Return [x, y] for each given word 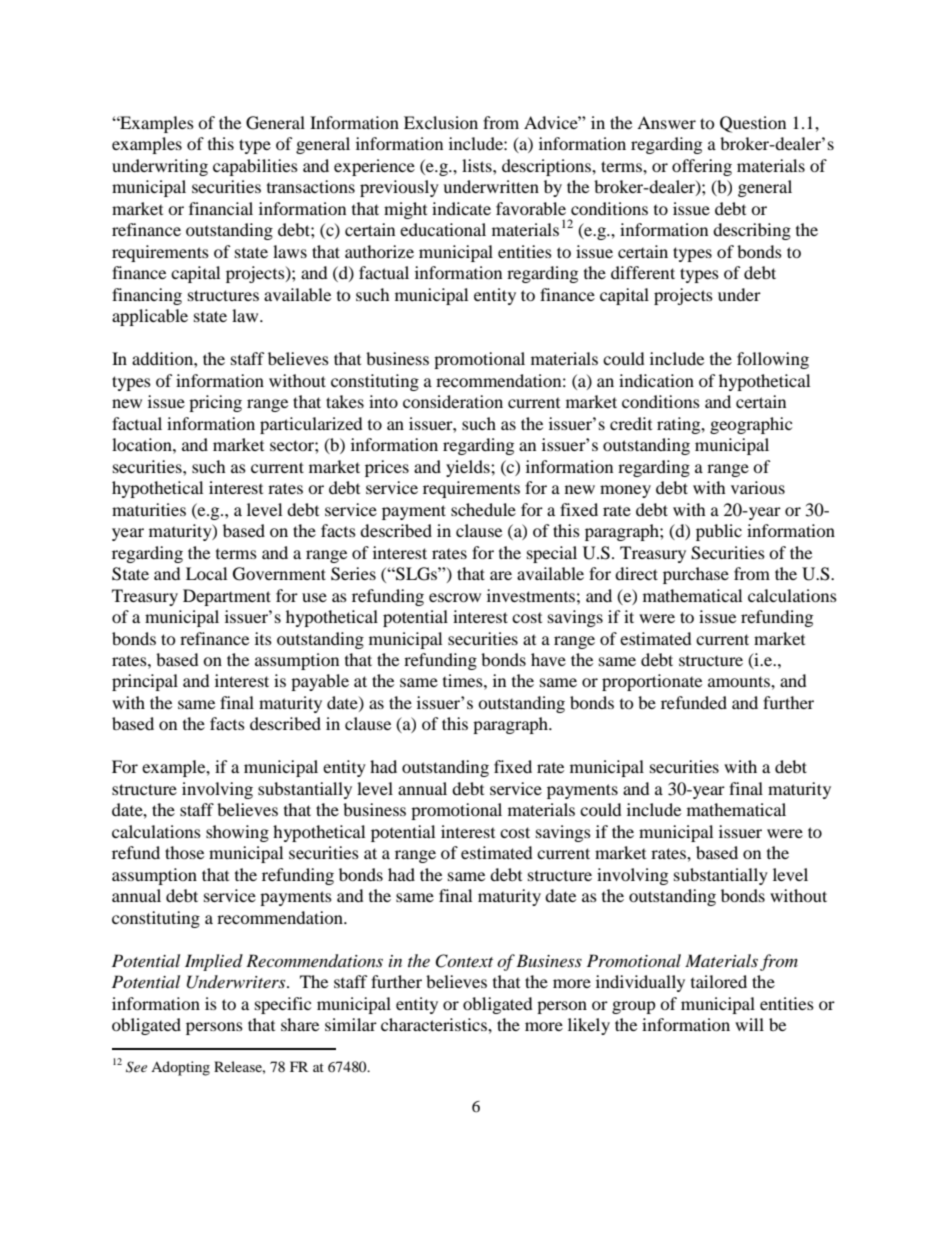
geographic [751, 425]
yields [469, 468]
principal [145, 682]
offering [702, 167]
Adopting [180, 1068]
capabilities [255, 167]
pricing [215, 403]
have [548, 659]
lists [478, 165]
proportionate [652, 682]
